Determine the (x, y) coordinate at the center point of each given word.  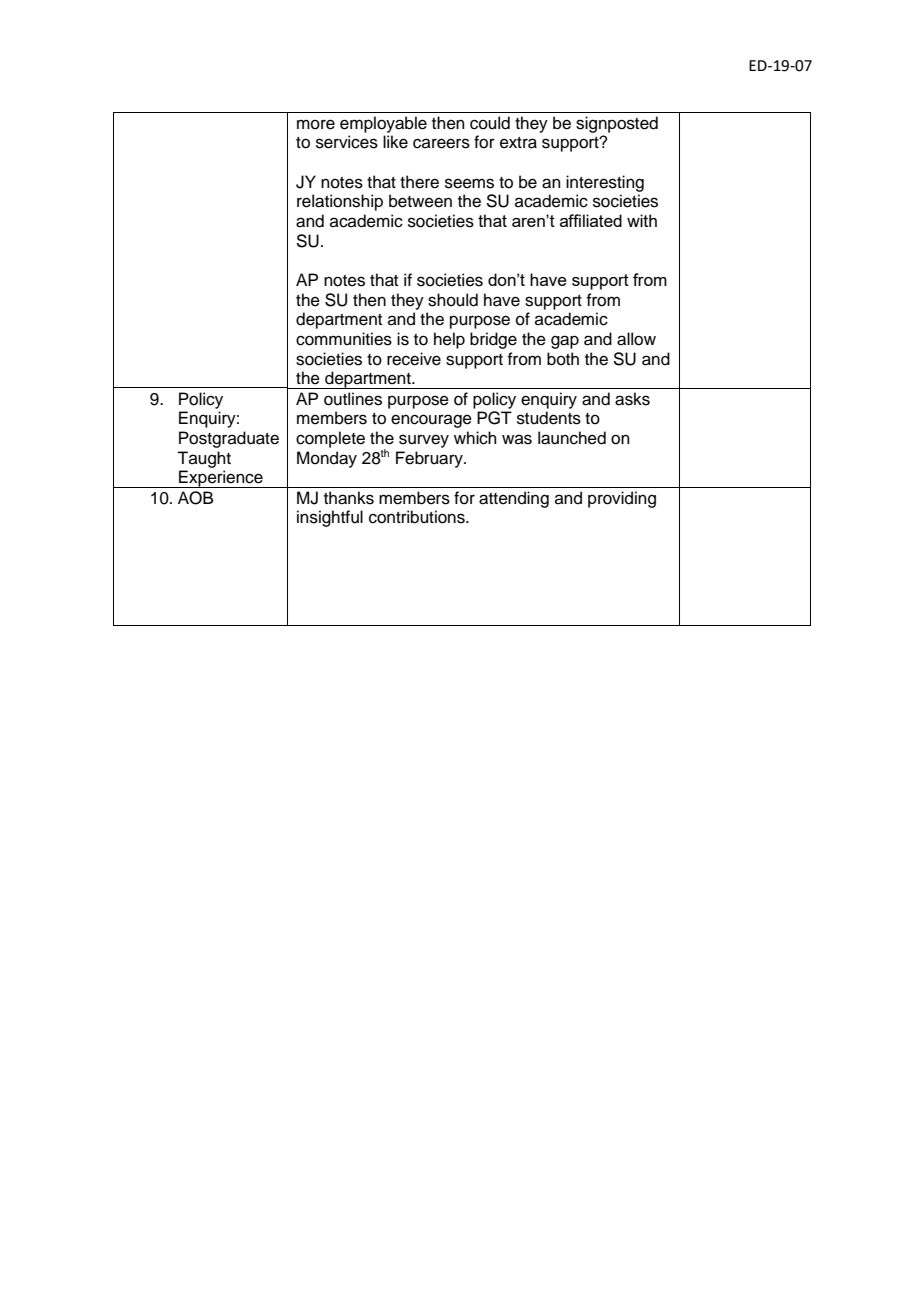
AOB (195, 498)
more (316, 124)
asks (632, 399)
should (453, 300)
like (395, 142)
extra (518, 143)
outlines (353, 399)
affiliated (591, 220)
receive (414, 359)
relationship (340, 202)
